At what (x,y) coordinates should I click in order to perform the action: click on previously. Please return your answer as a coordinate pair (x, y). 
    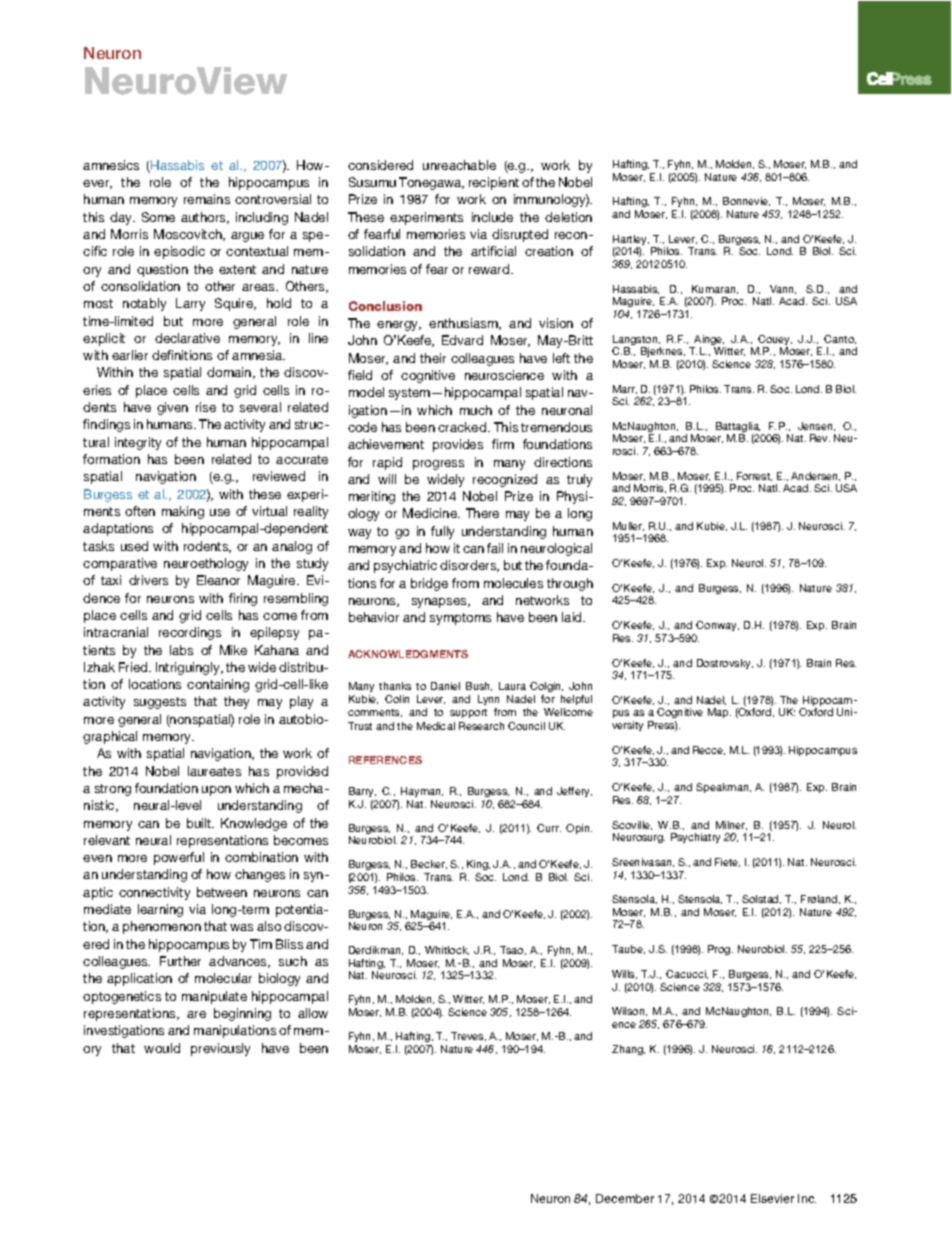
    Looking at the image, I should click on (220, 1049).
